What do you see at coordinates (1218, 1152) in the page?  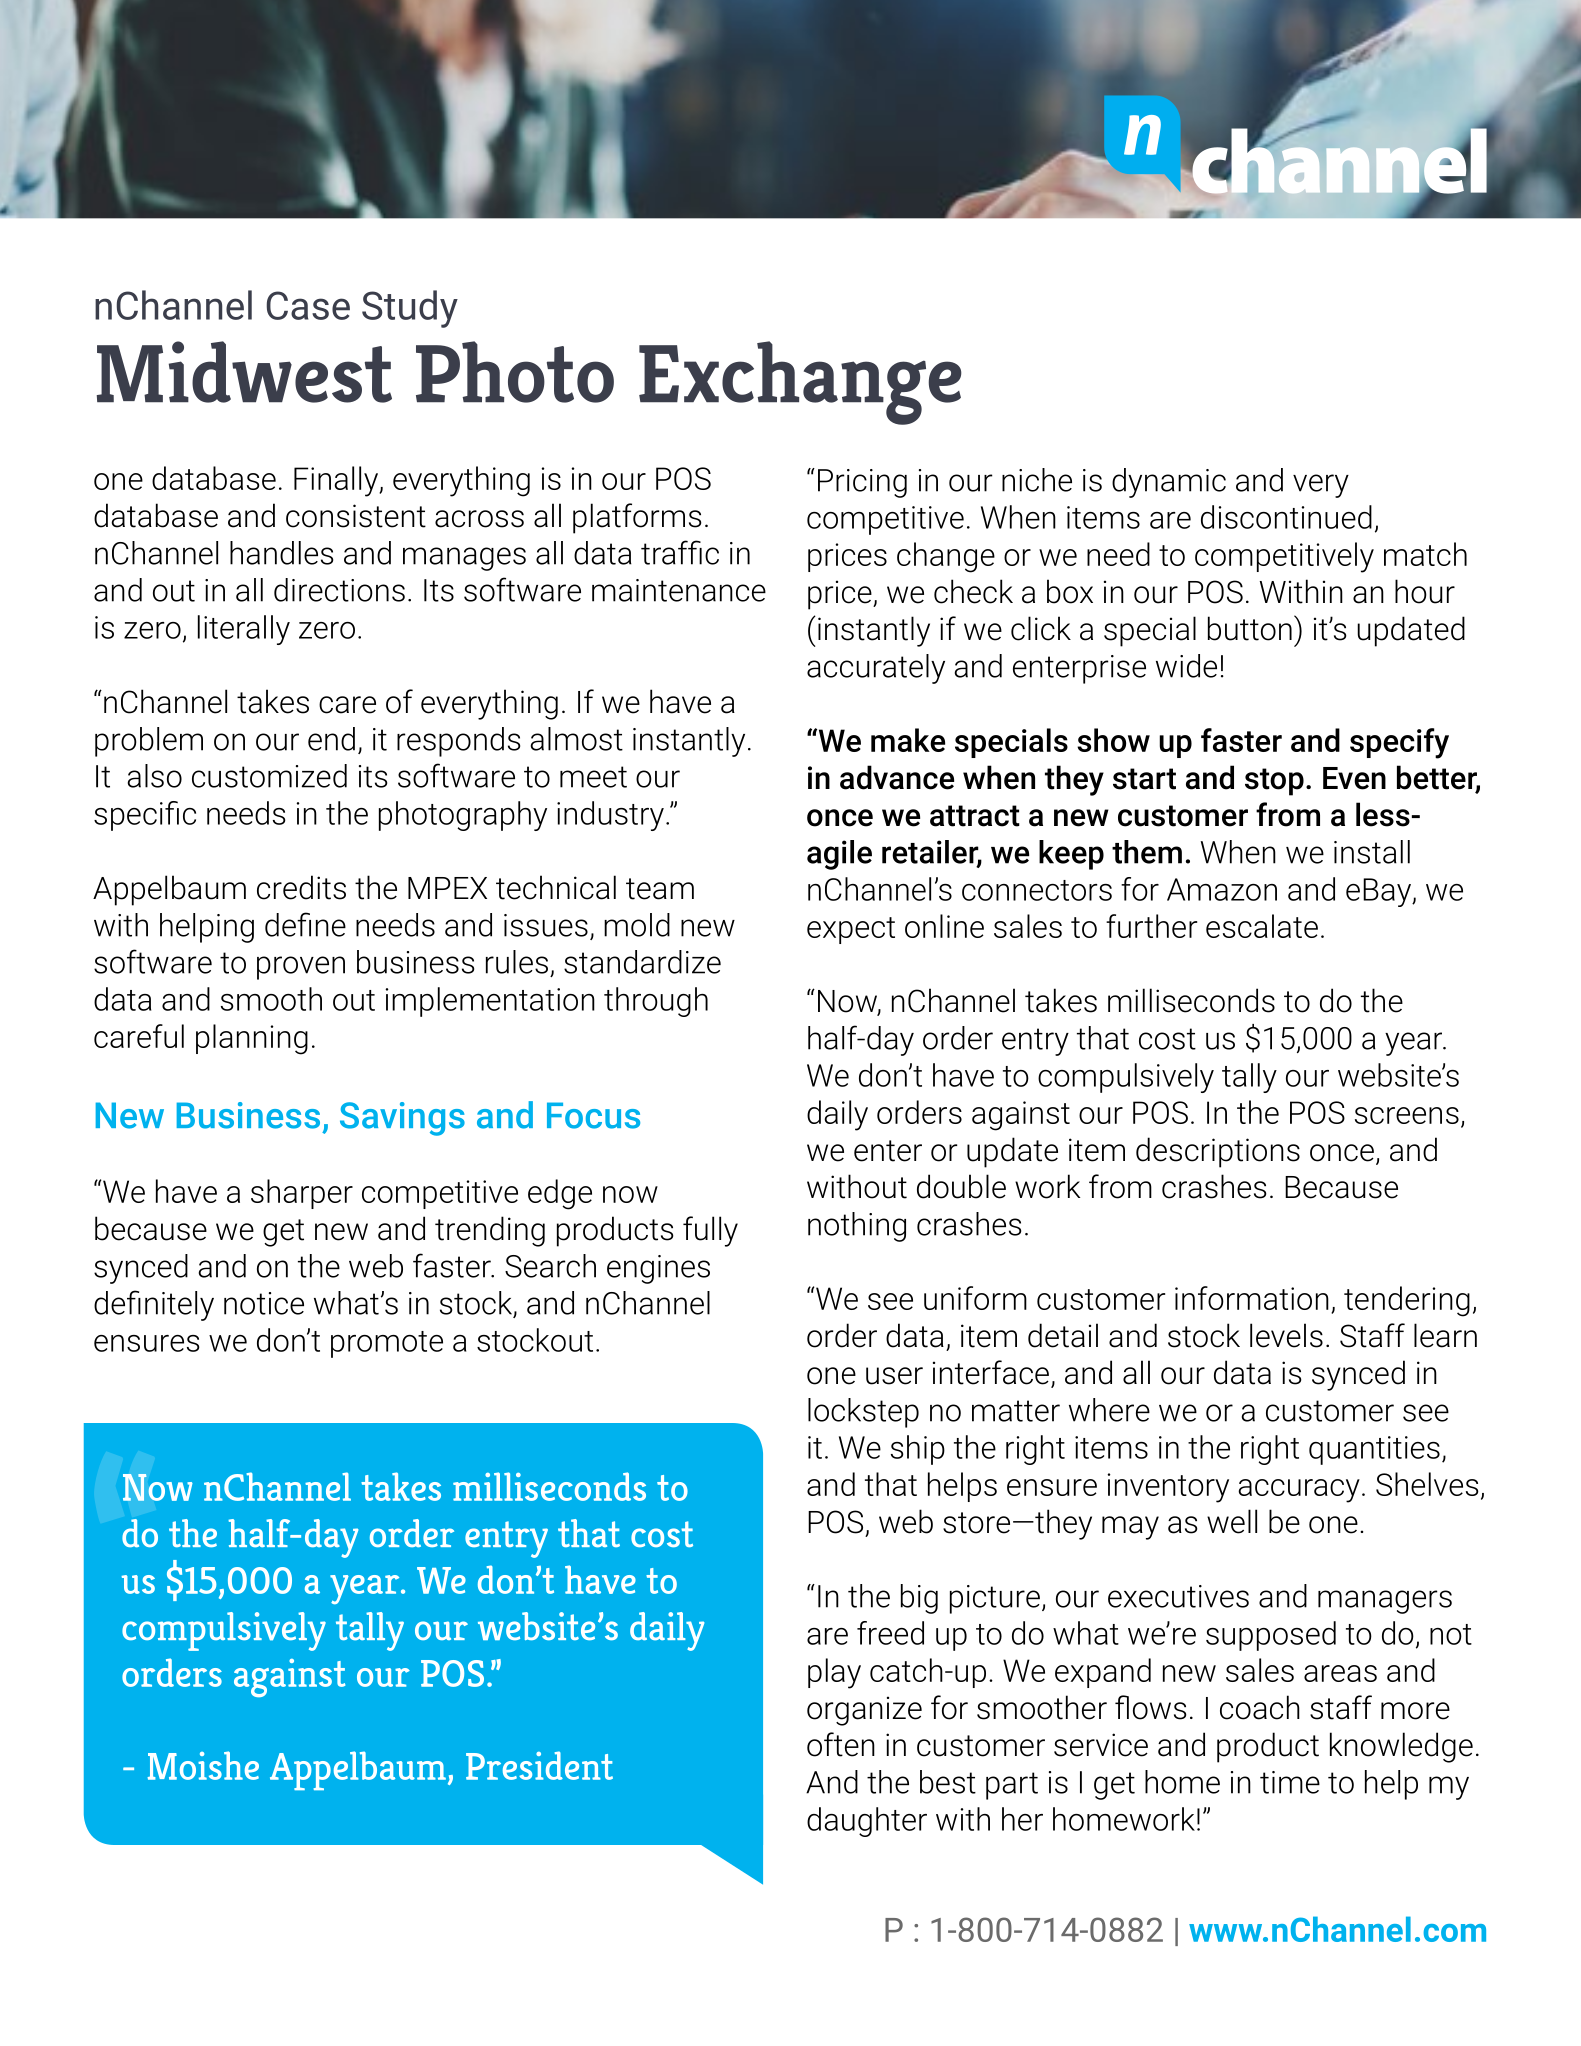 I see `descriptions` at bounding box center [1218, 1152].
